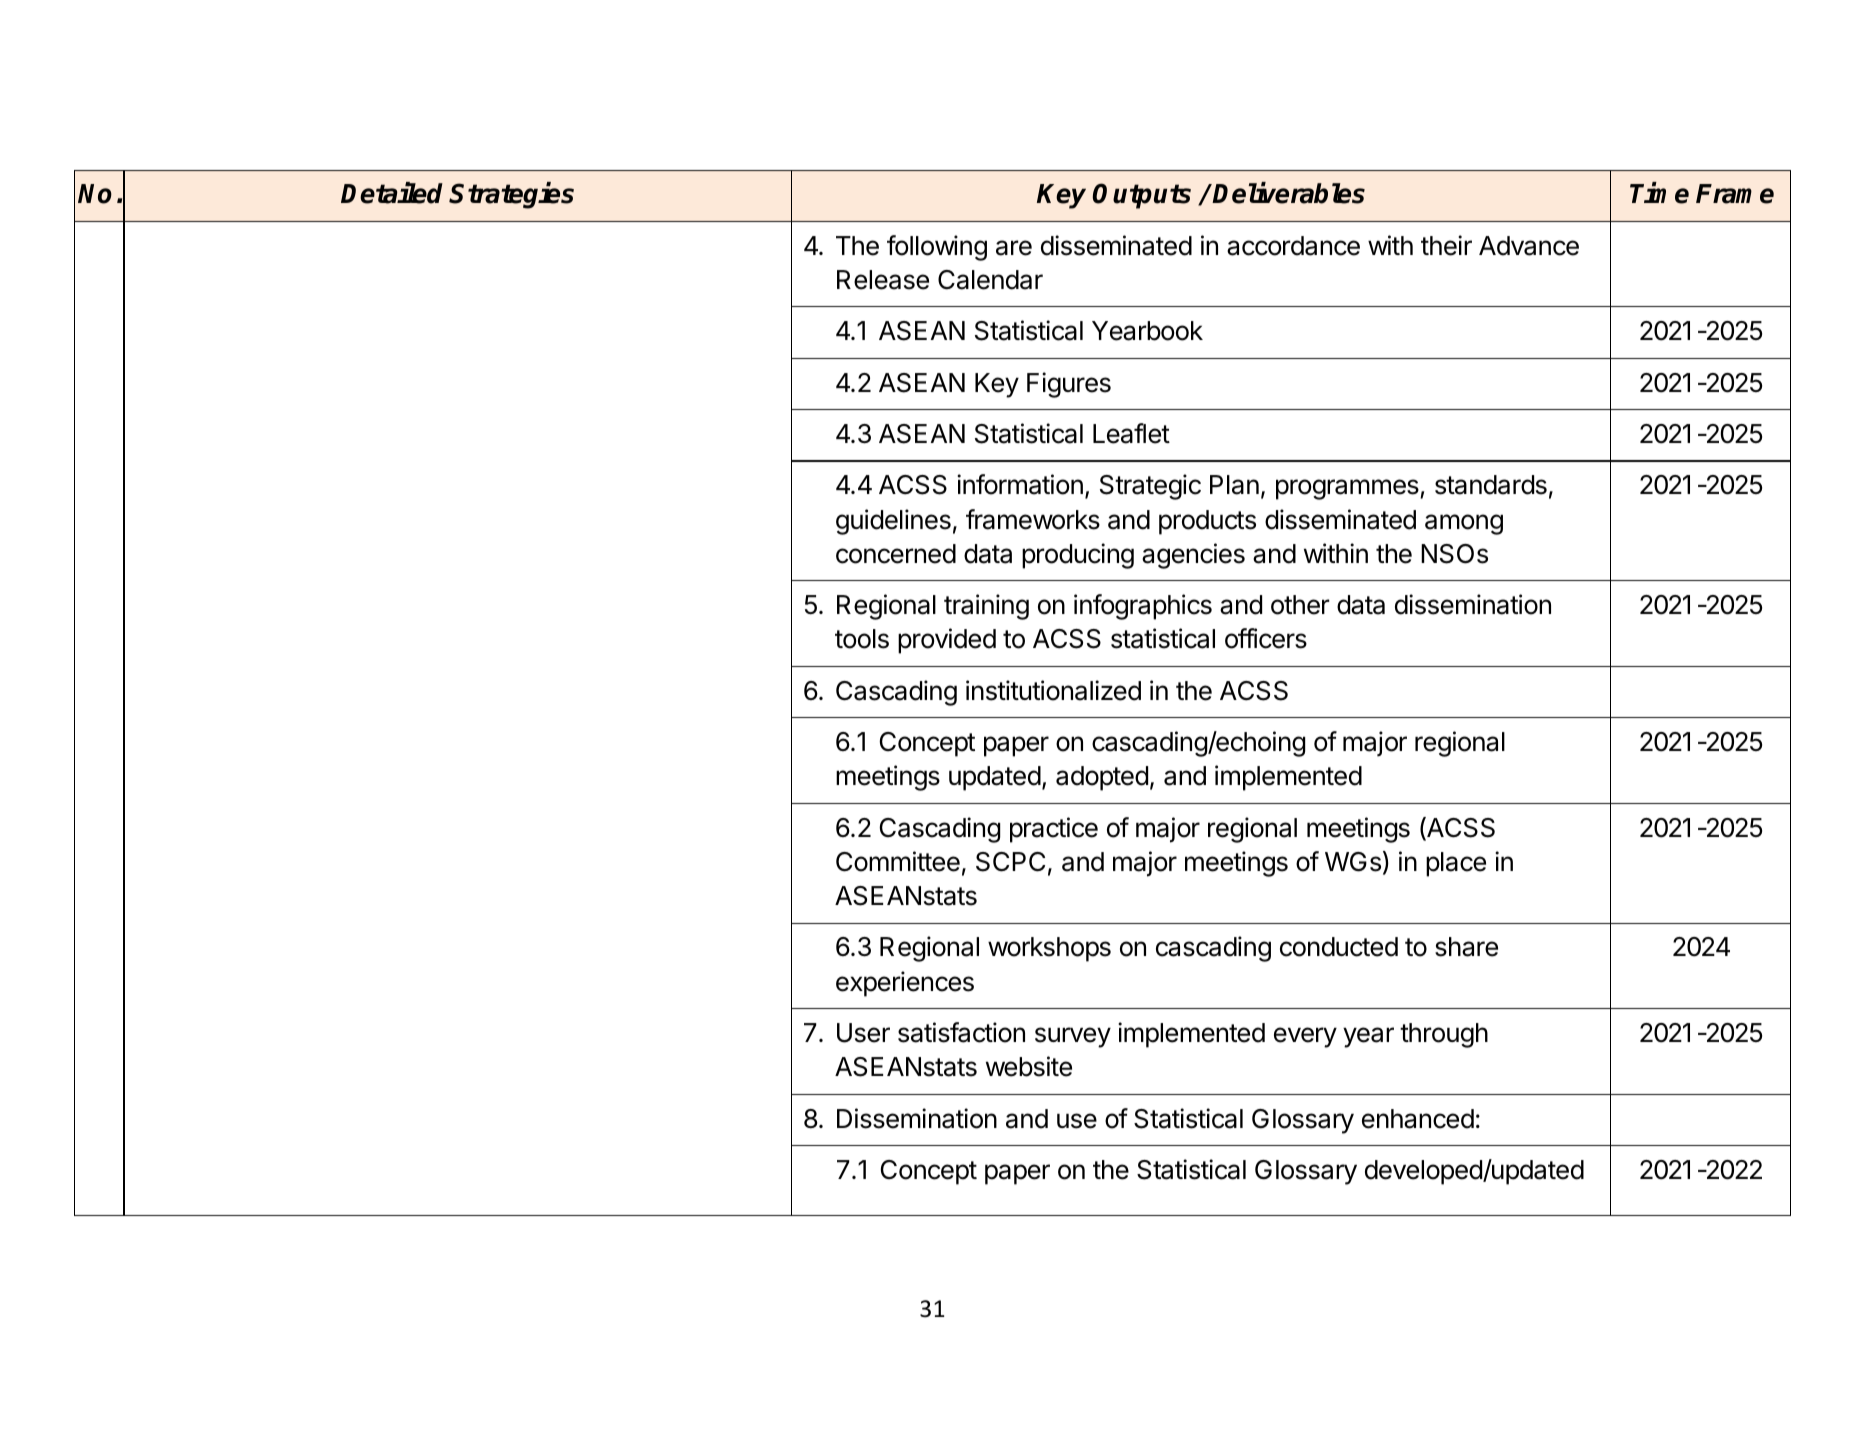  What do you see at coordinates (1054, 830) in the screenshot?
I see `practice` at bounding box center [1054, 830].
